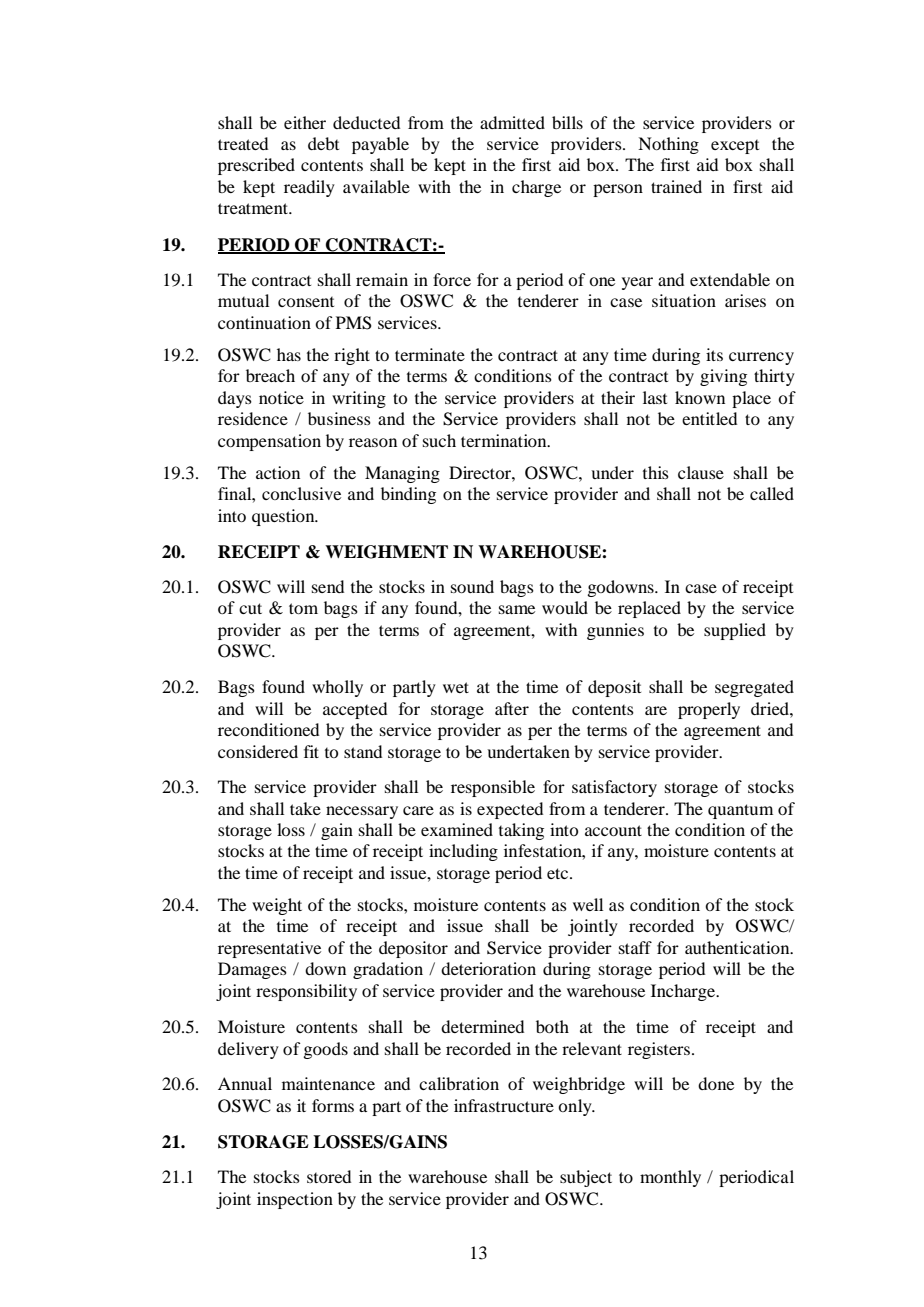 Image resolution: width=924 pixels, height=1307 pixels. I want to click on stored, so click(329, 1176).
